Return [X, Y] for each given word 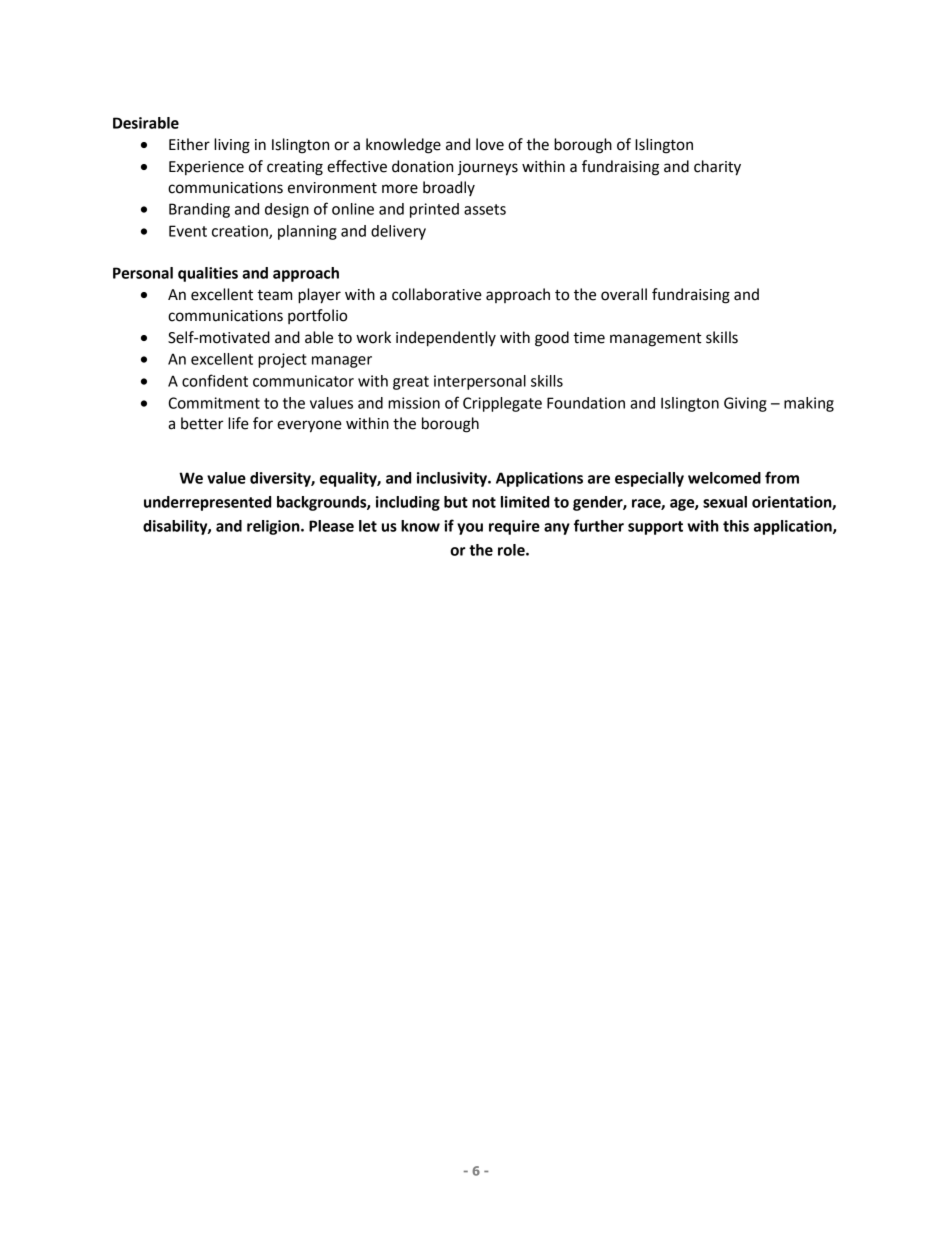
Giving [745, 404]
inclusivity [453, 479]
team [274, 295]
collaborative [437, 294]
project [282, 360]
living [232, 146]
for [263, 423]
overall [624, 294]
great [411, 383]
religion [274, 527]
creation [241, 232]
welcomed [724, 478]
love [490, 144]
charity [717, 168]
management [656, 340]
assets [485, 209]
